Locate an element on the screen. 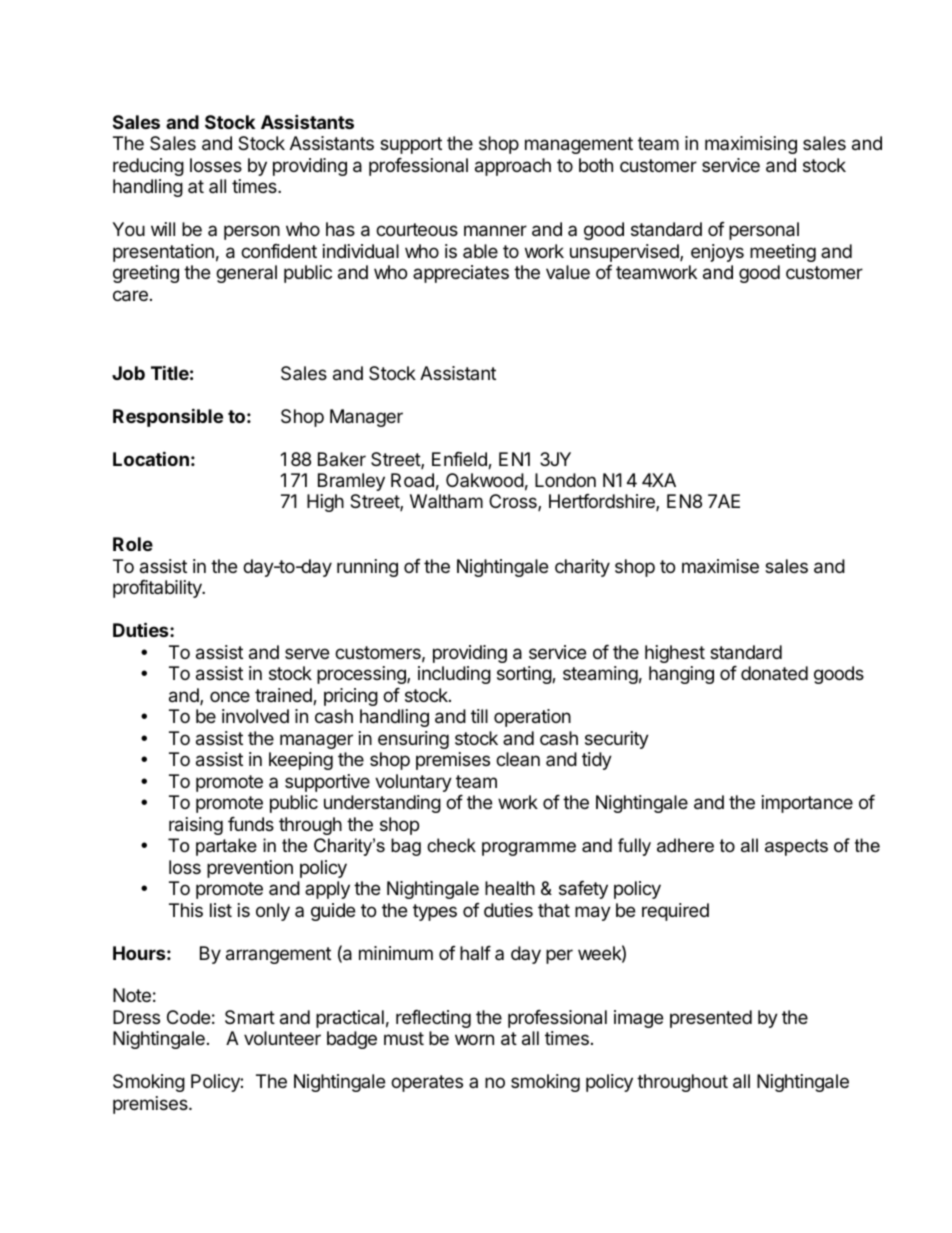  Enfield is located at coordinates (460, 460).
